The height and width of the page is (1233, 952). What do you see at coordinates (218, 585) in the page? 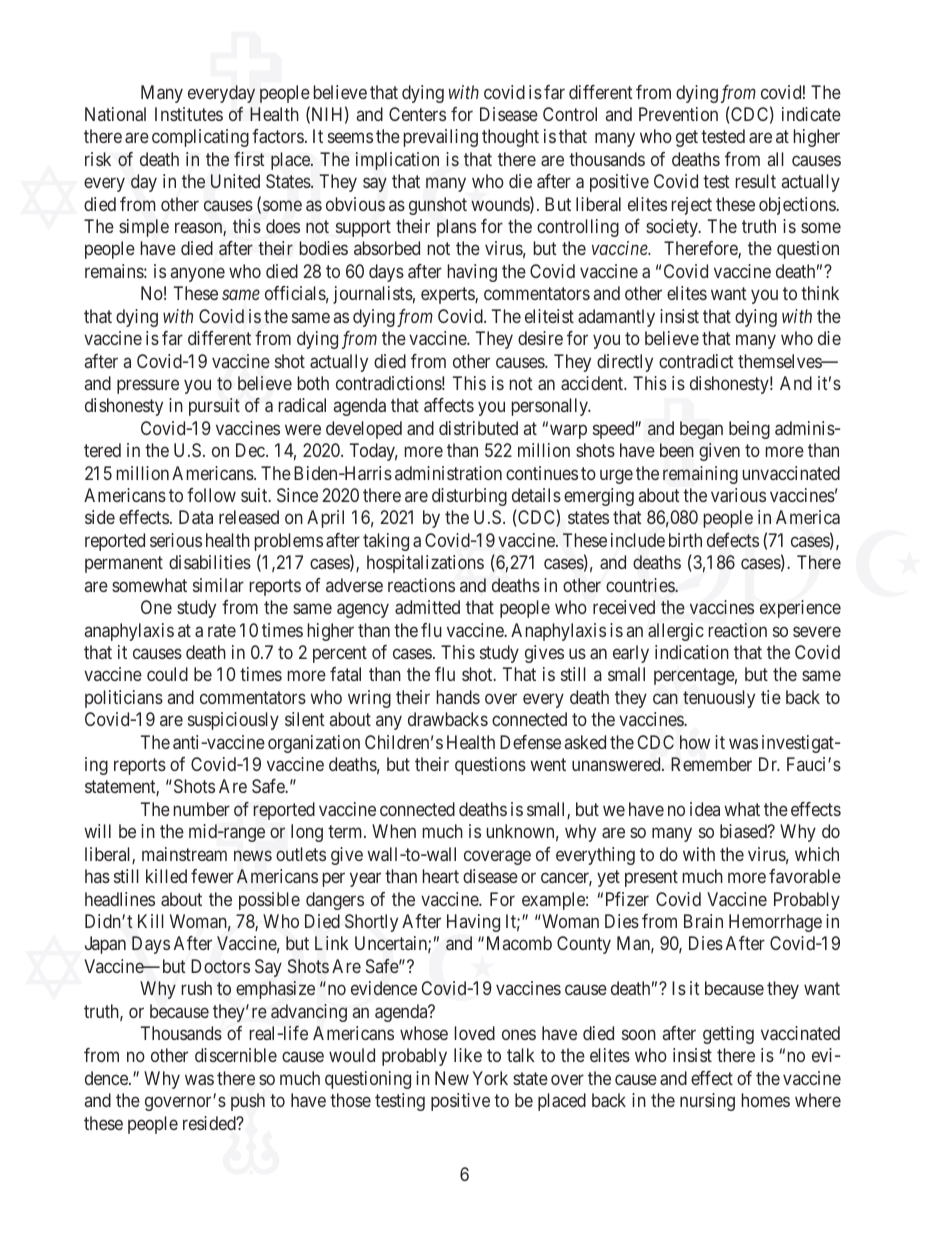
I see `similar` at bounding box center [218, 585].
